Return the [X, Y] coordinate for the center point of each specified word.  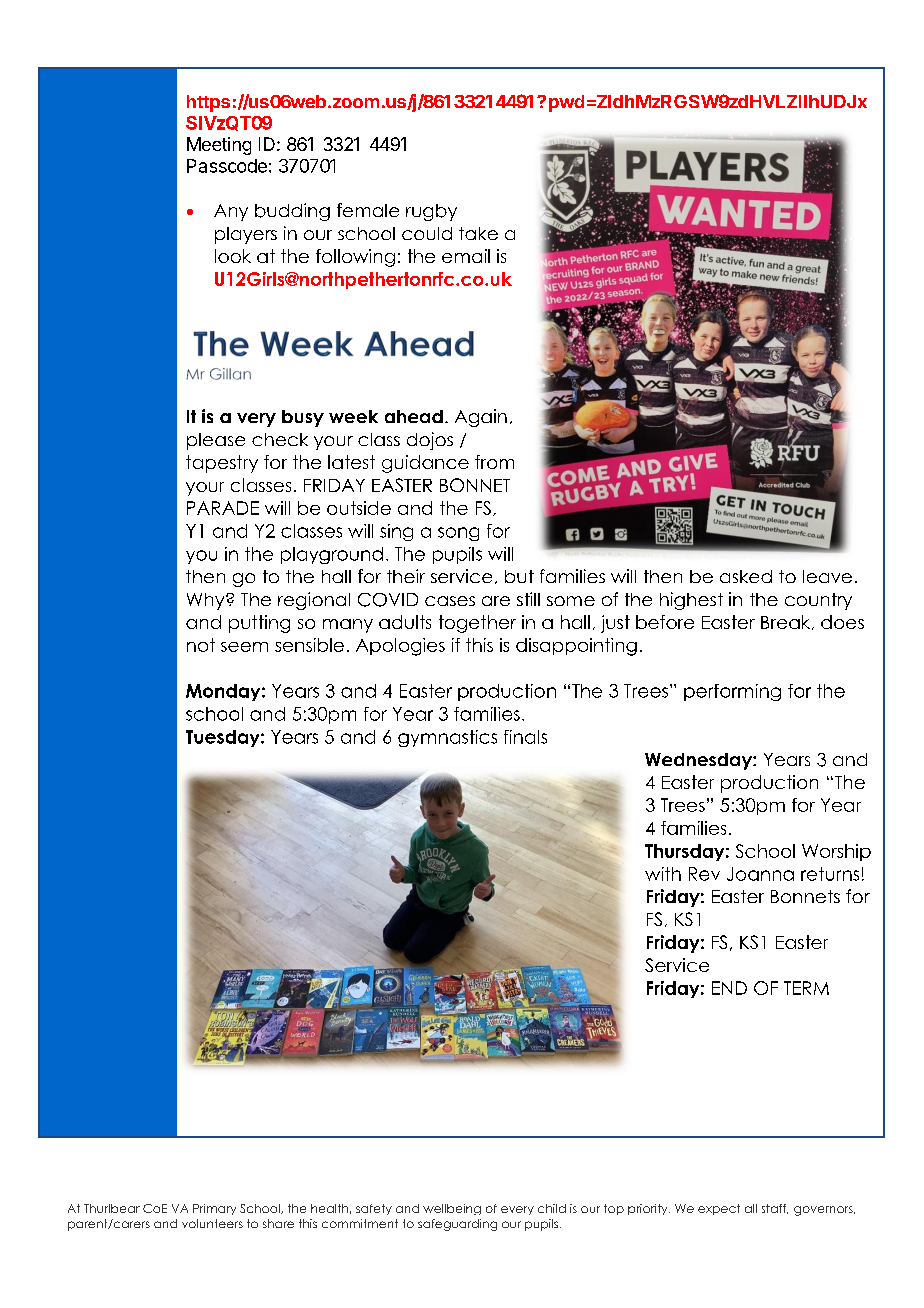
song [458, 534]
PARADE [223, 508]
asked [746, 576]
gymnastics [447, 738]
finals [525, 737]
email [466, 256]
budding [292, 212]
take [478, 233]
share [278, 1223]
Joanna [760, 874]
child [552, 1208]
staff [775, 1209]
